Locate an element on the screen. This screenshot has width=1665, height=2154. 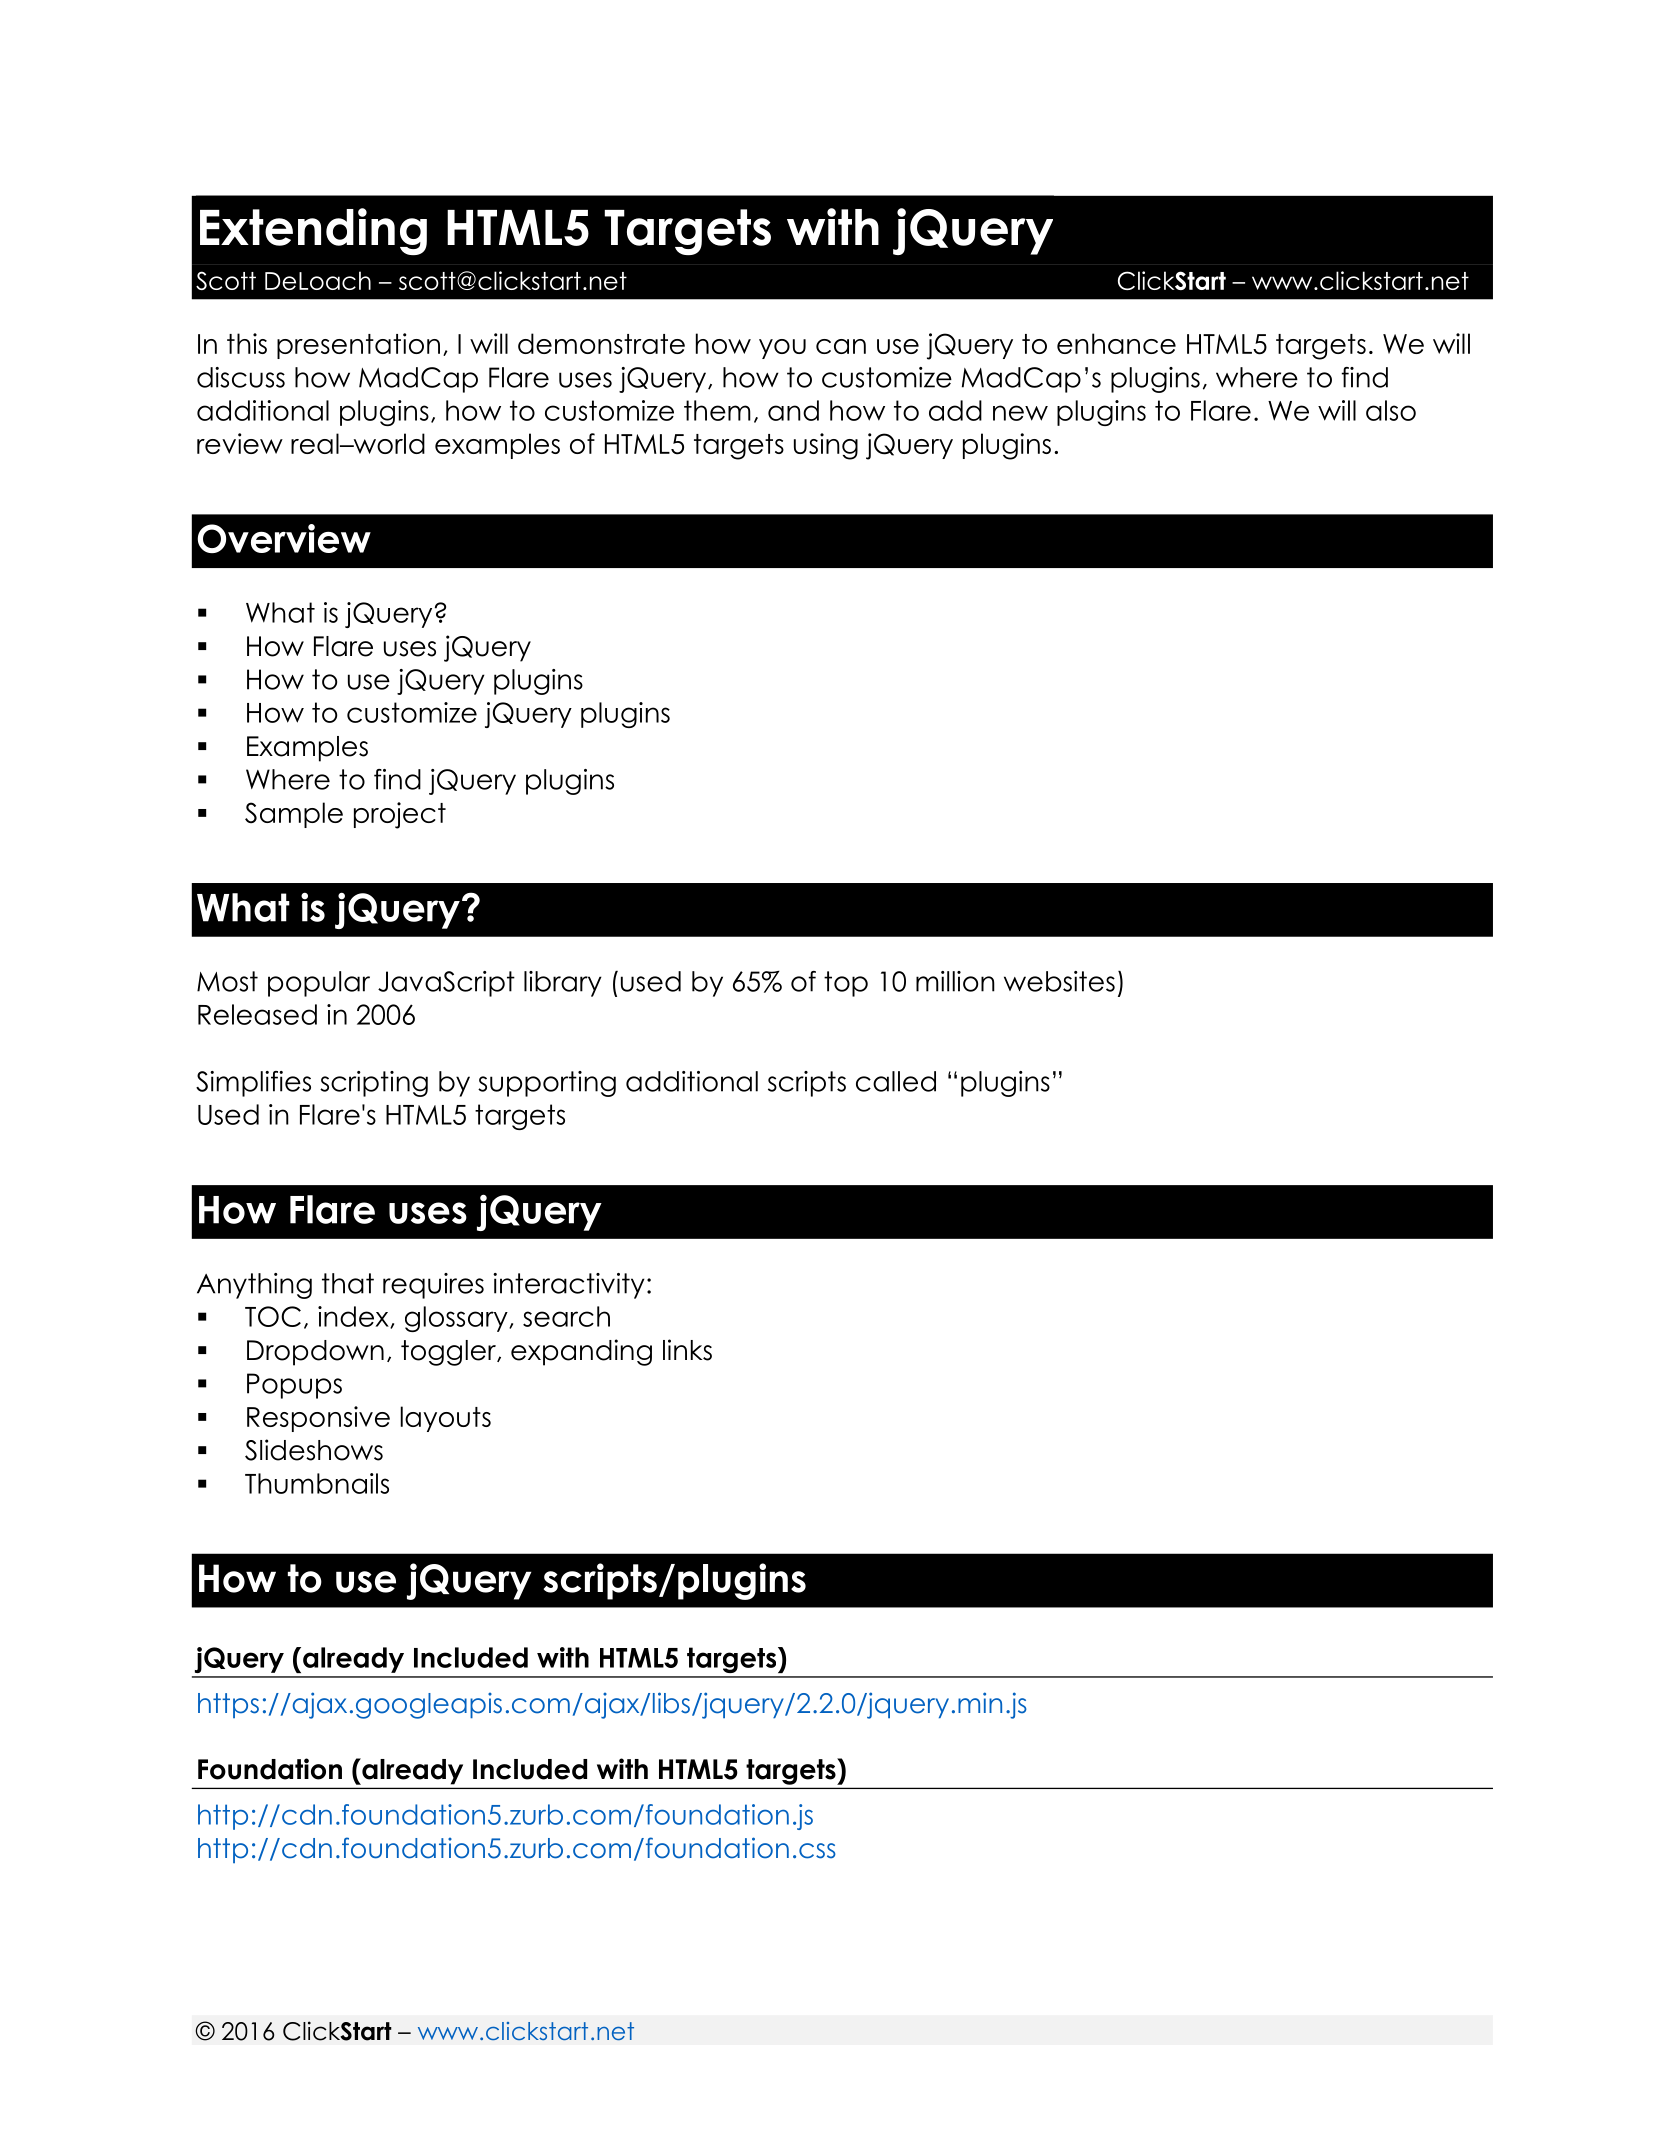
also is located at coordinates (1391, 410).
